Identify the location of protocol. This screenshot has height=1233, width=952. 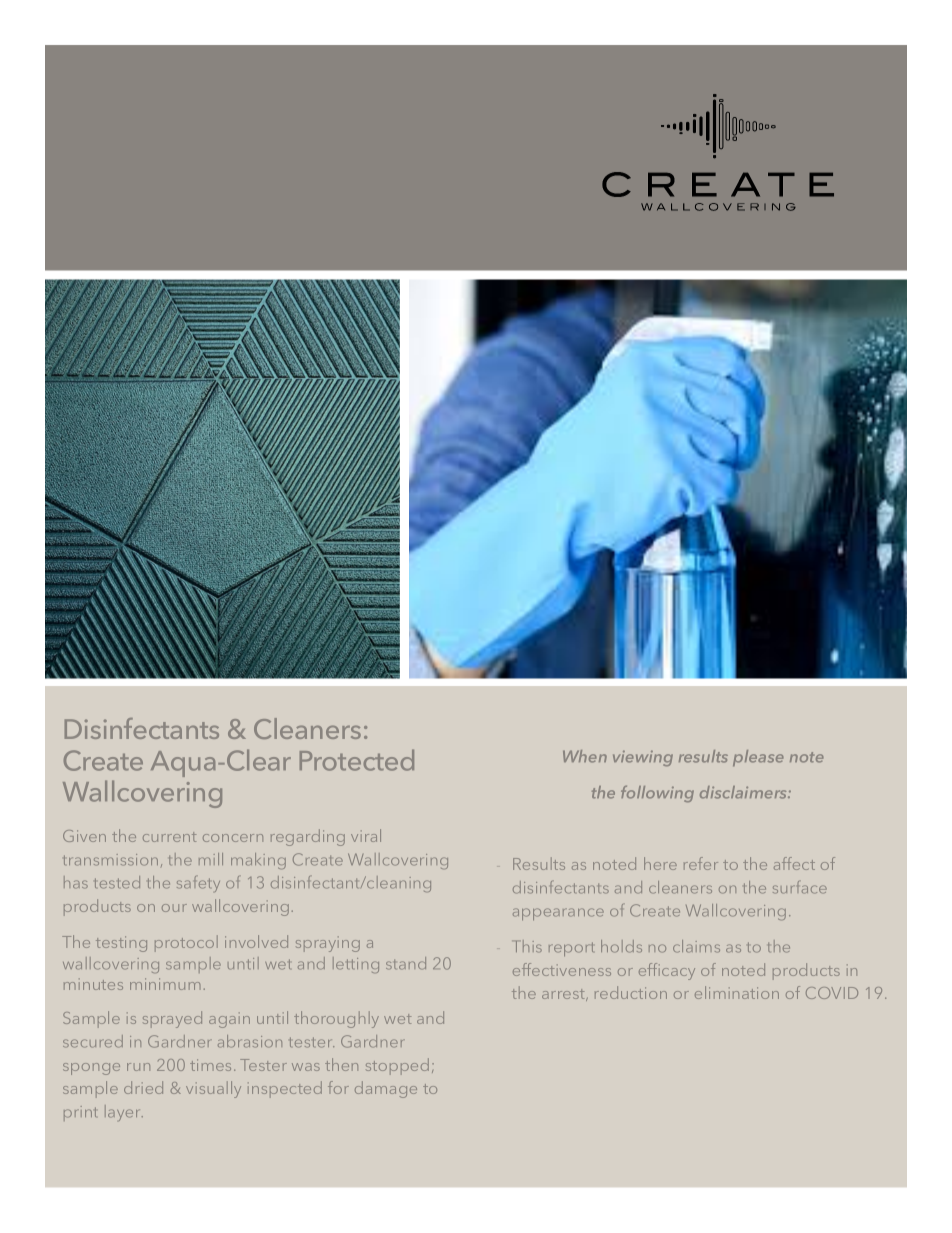
(186, 943).
